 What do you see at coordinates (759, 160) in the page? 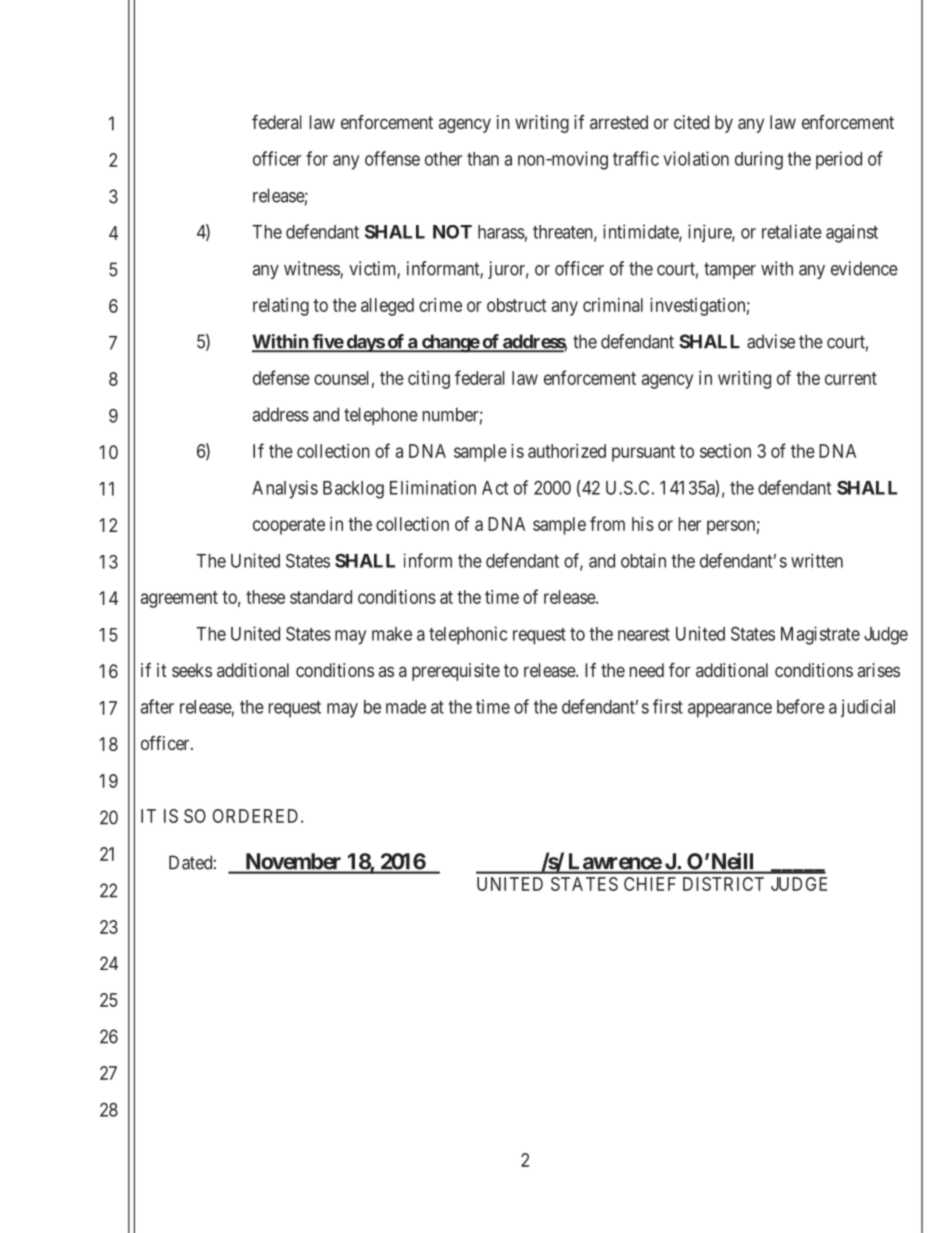
I see `during` at bounding box center [759, 160].
